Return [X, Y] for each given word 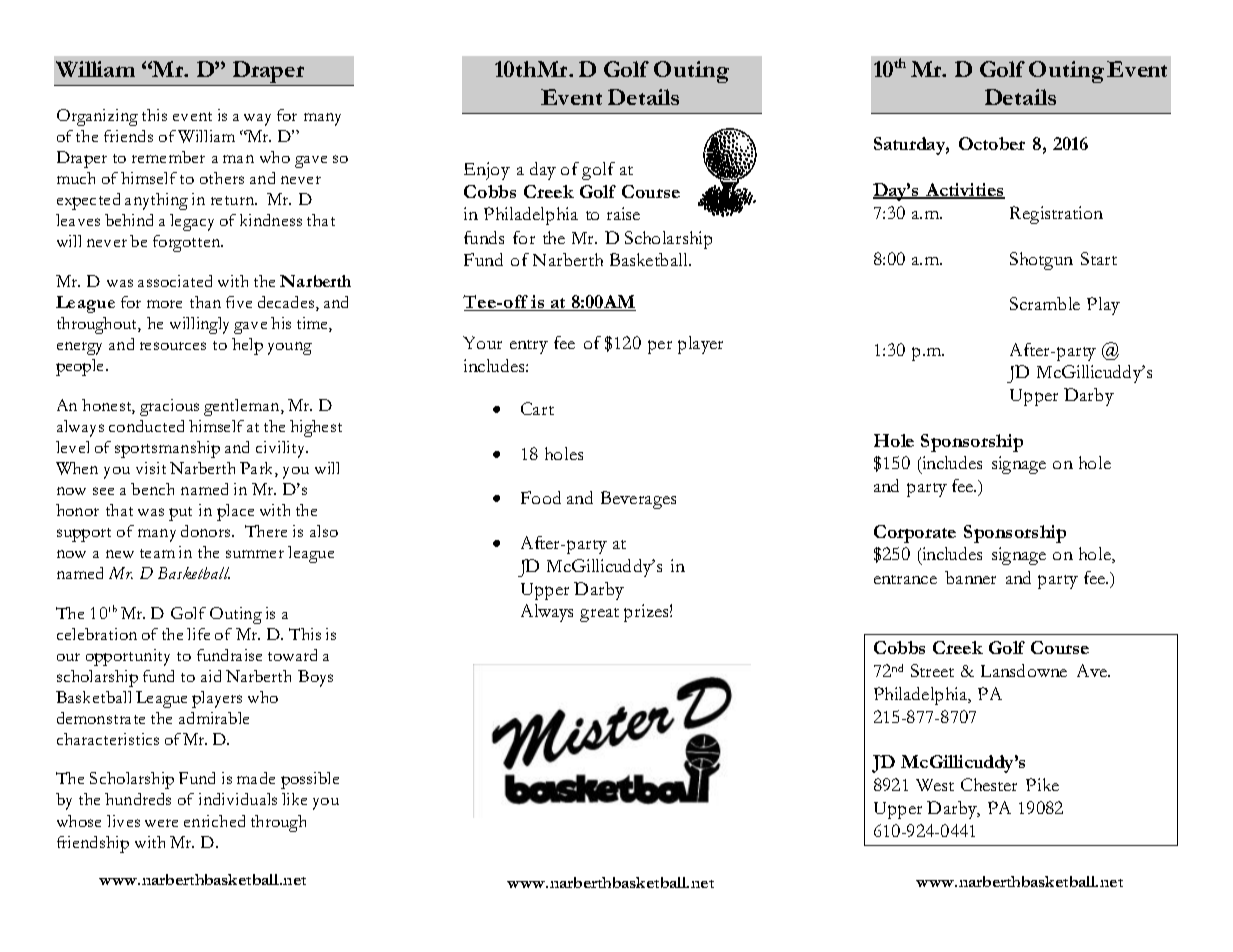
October [992, 143]
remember [168, 157]
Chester [989, 784]
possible [310, 780]
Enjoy [487, 171]
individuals [238, 799]
